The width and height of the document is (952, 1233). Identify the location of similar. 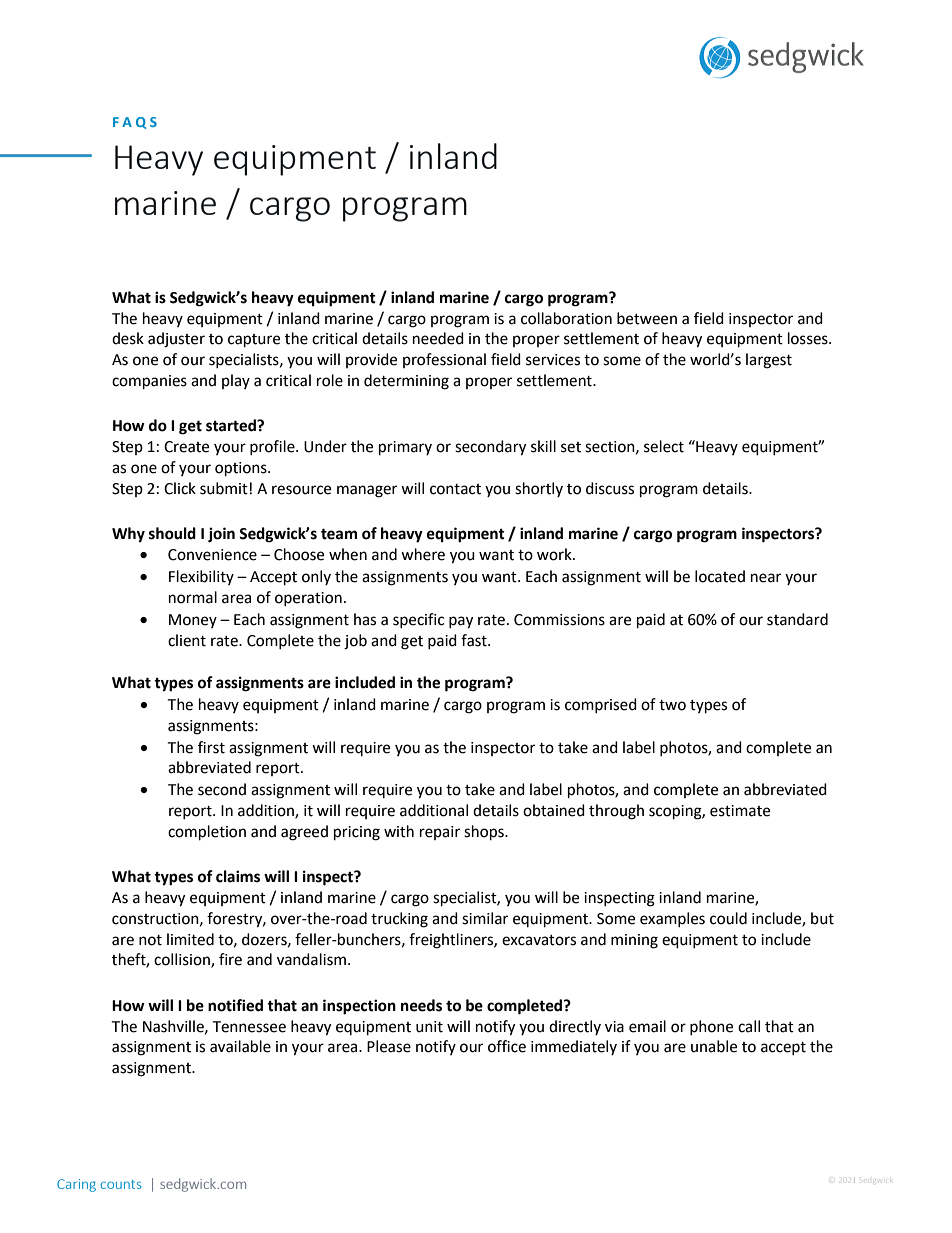
(485, 918).
